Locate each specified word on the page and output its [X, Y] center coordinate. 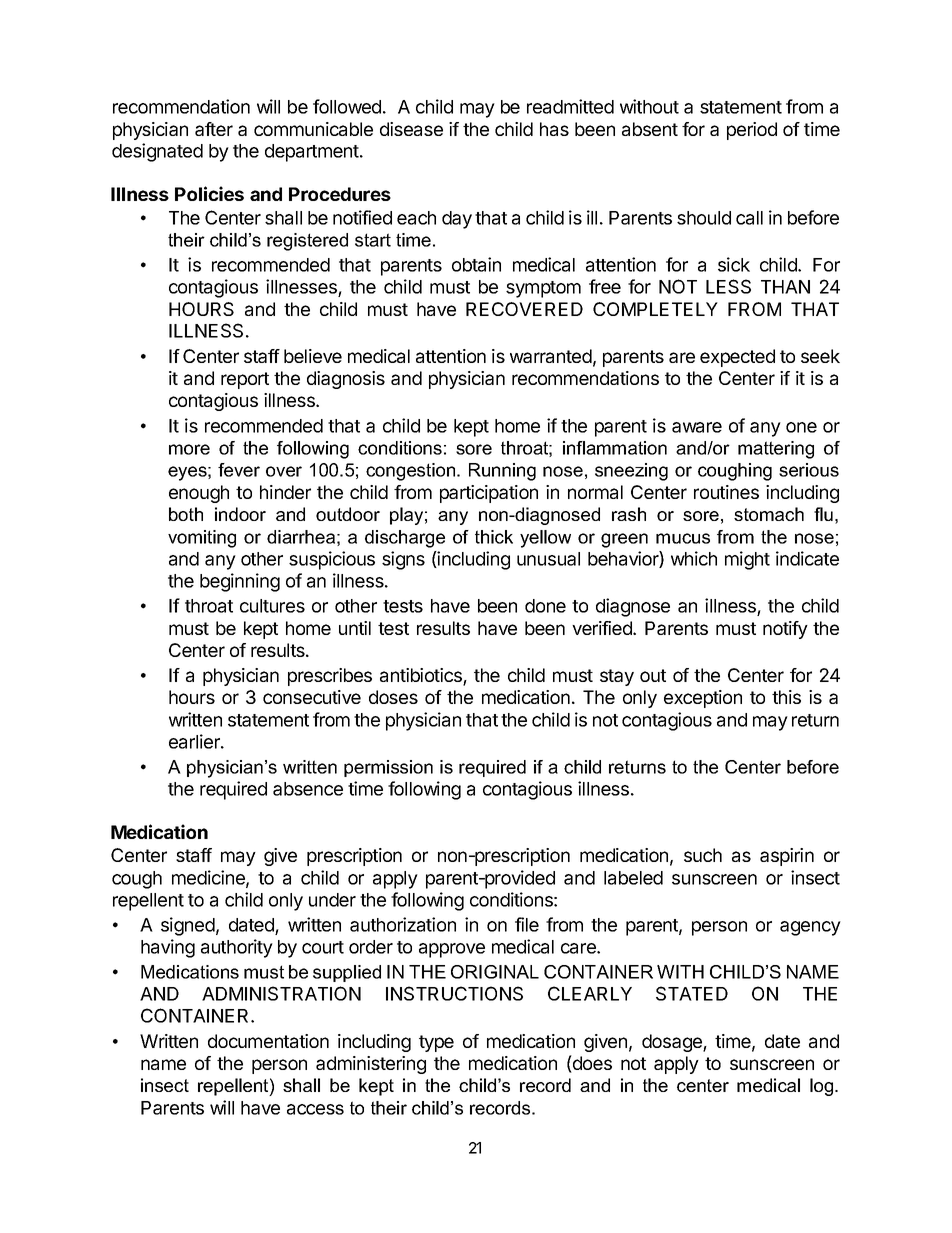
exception [703, 699]
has [554, 129]
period [752, 131]
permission [388, 768]
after [214, 129]
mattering [776, 450]
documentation [268, 1041]
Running [502, 472]
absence [308, 789]
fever [239, 470]
